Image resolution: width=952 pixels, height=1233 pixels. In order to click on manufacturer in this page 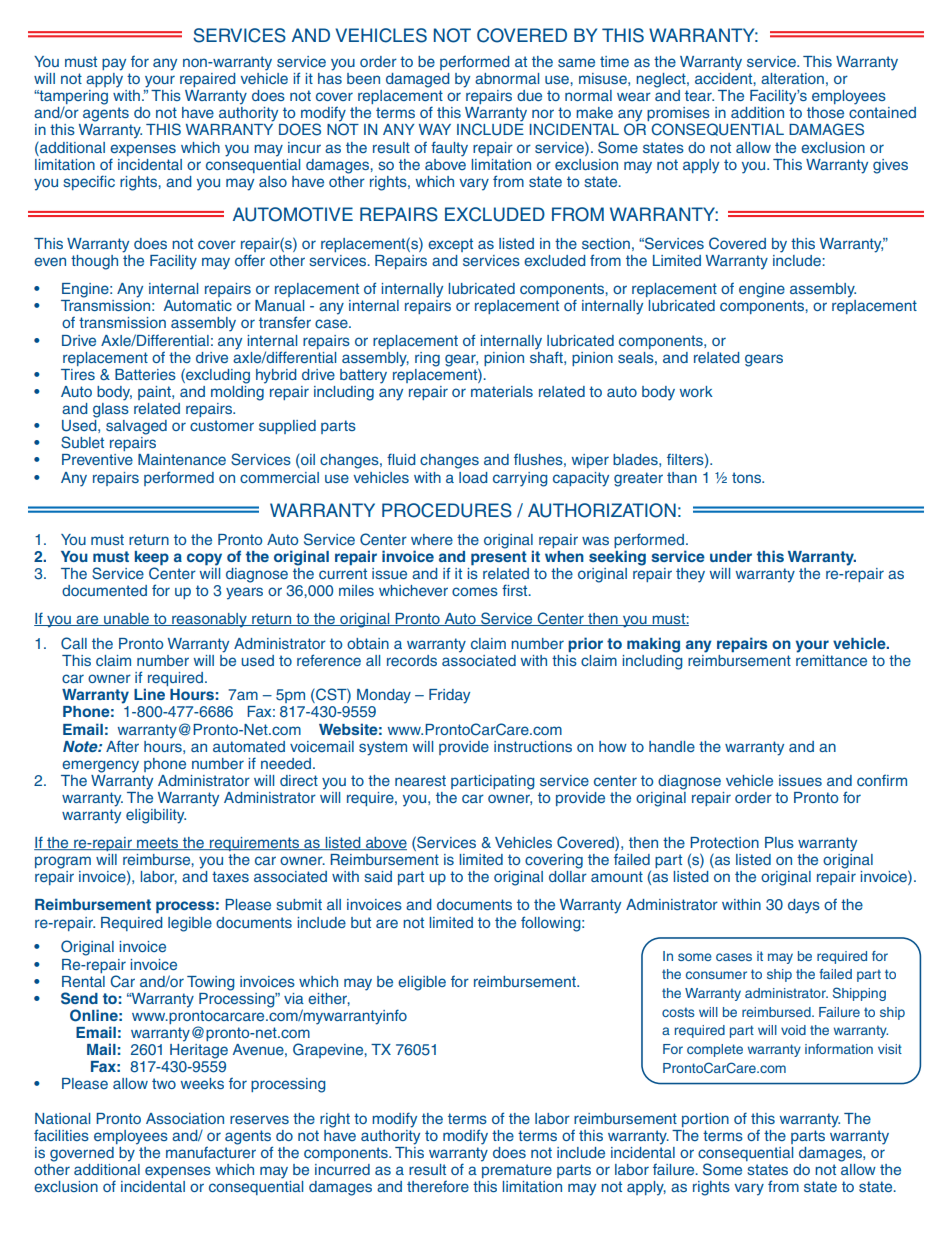, I will do `click(211, 1151)`.
